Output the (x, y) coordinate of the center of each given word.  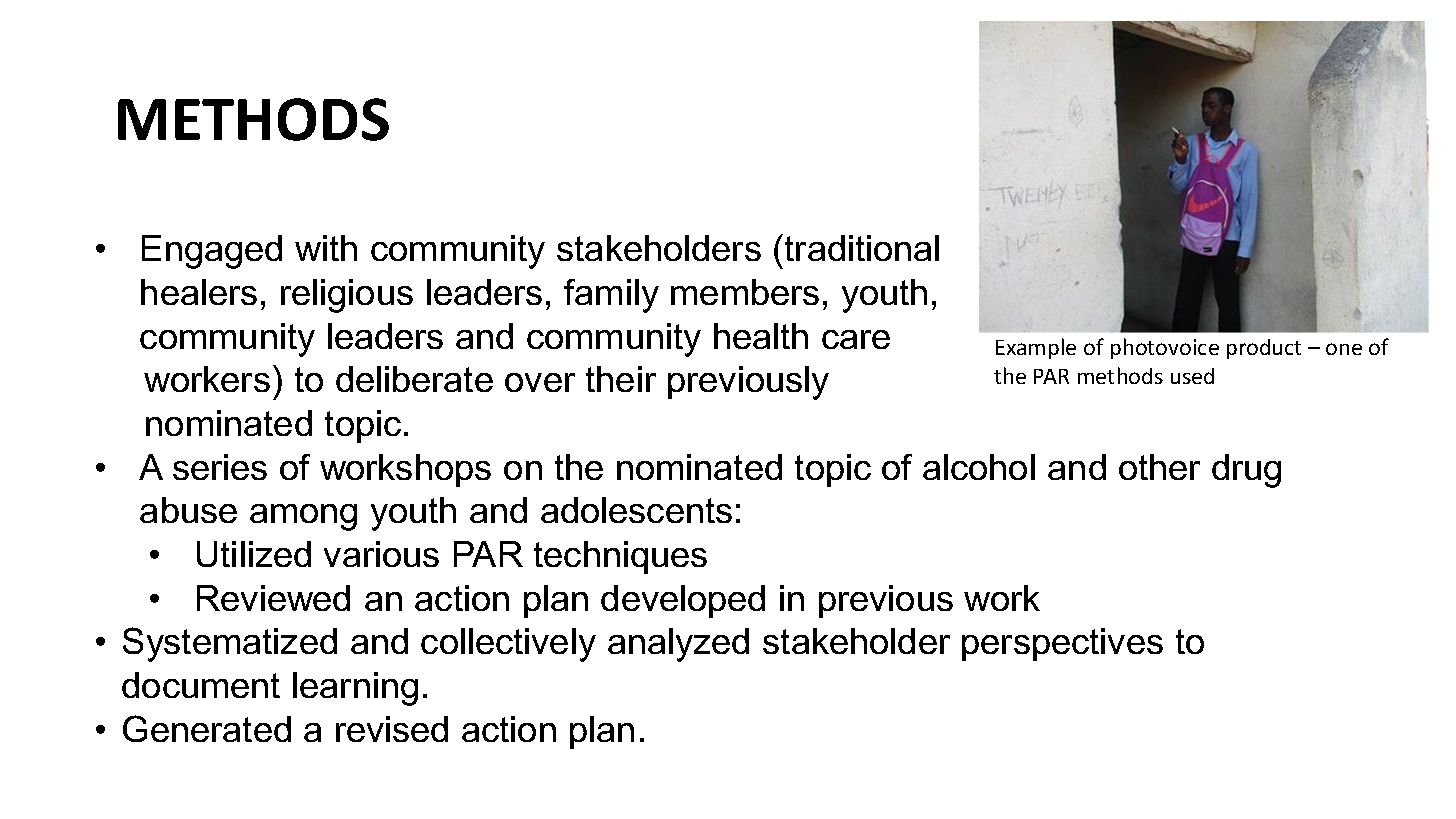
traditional (862, 248)
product (1264, 349)
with (326, 248)
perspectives (1062, 644)
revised (392, 729)
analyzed (678, 645)
